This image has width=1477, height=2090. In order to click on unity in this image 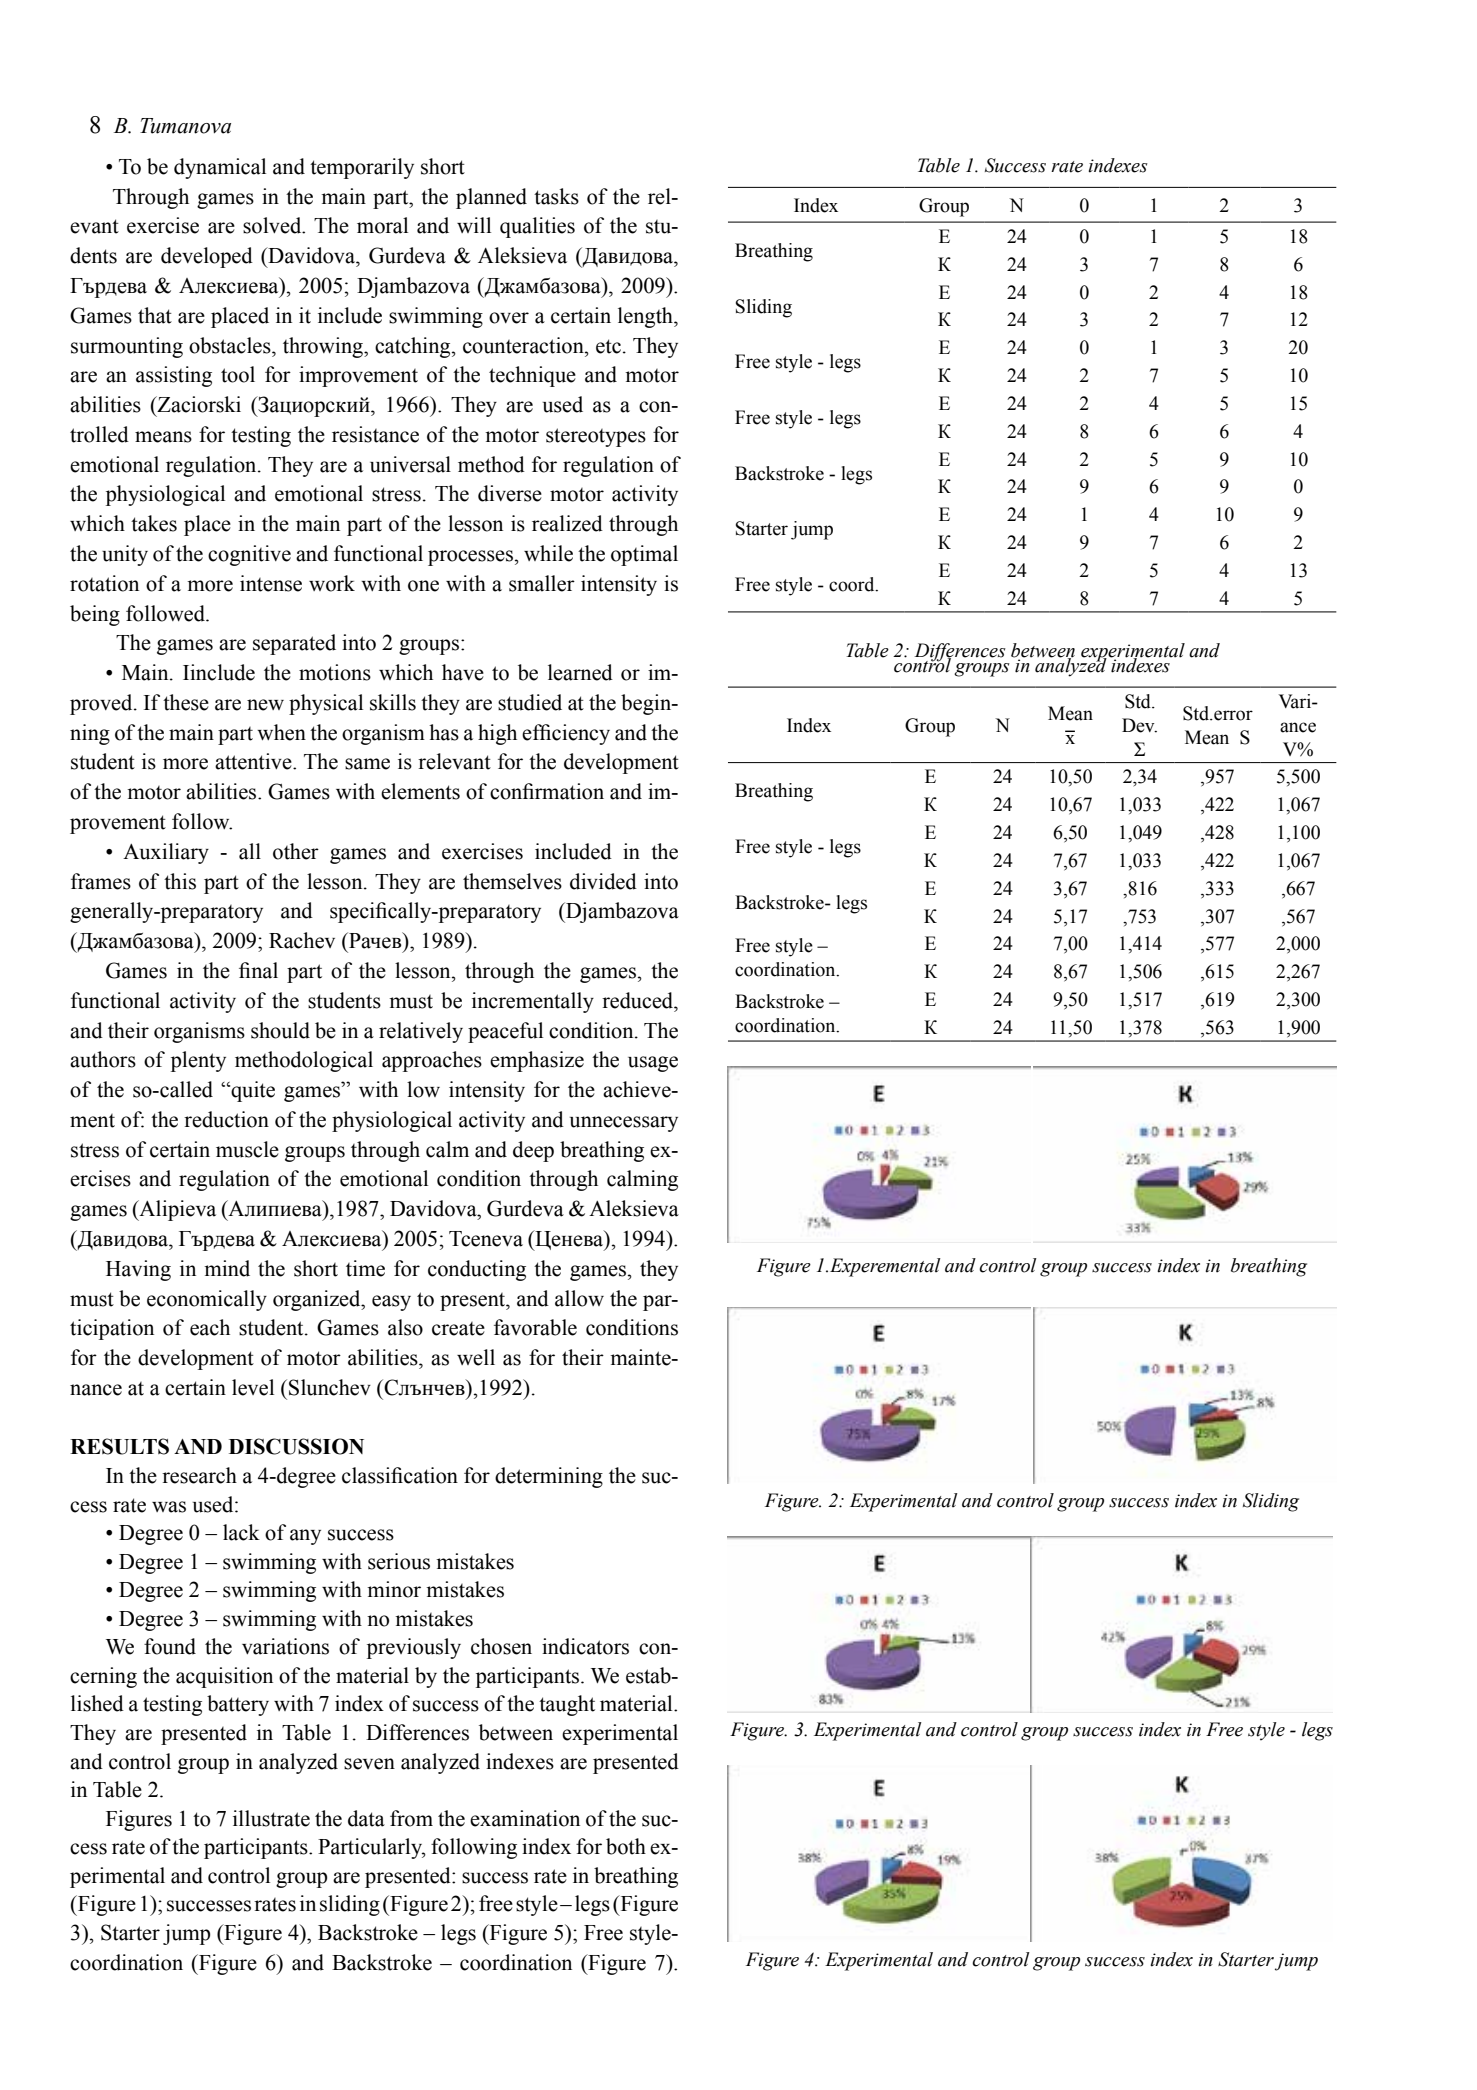, I will do `click(125, 555)`.
